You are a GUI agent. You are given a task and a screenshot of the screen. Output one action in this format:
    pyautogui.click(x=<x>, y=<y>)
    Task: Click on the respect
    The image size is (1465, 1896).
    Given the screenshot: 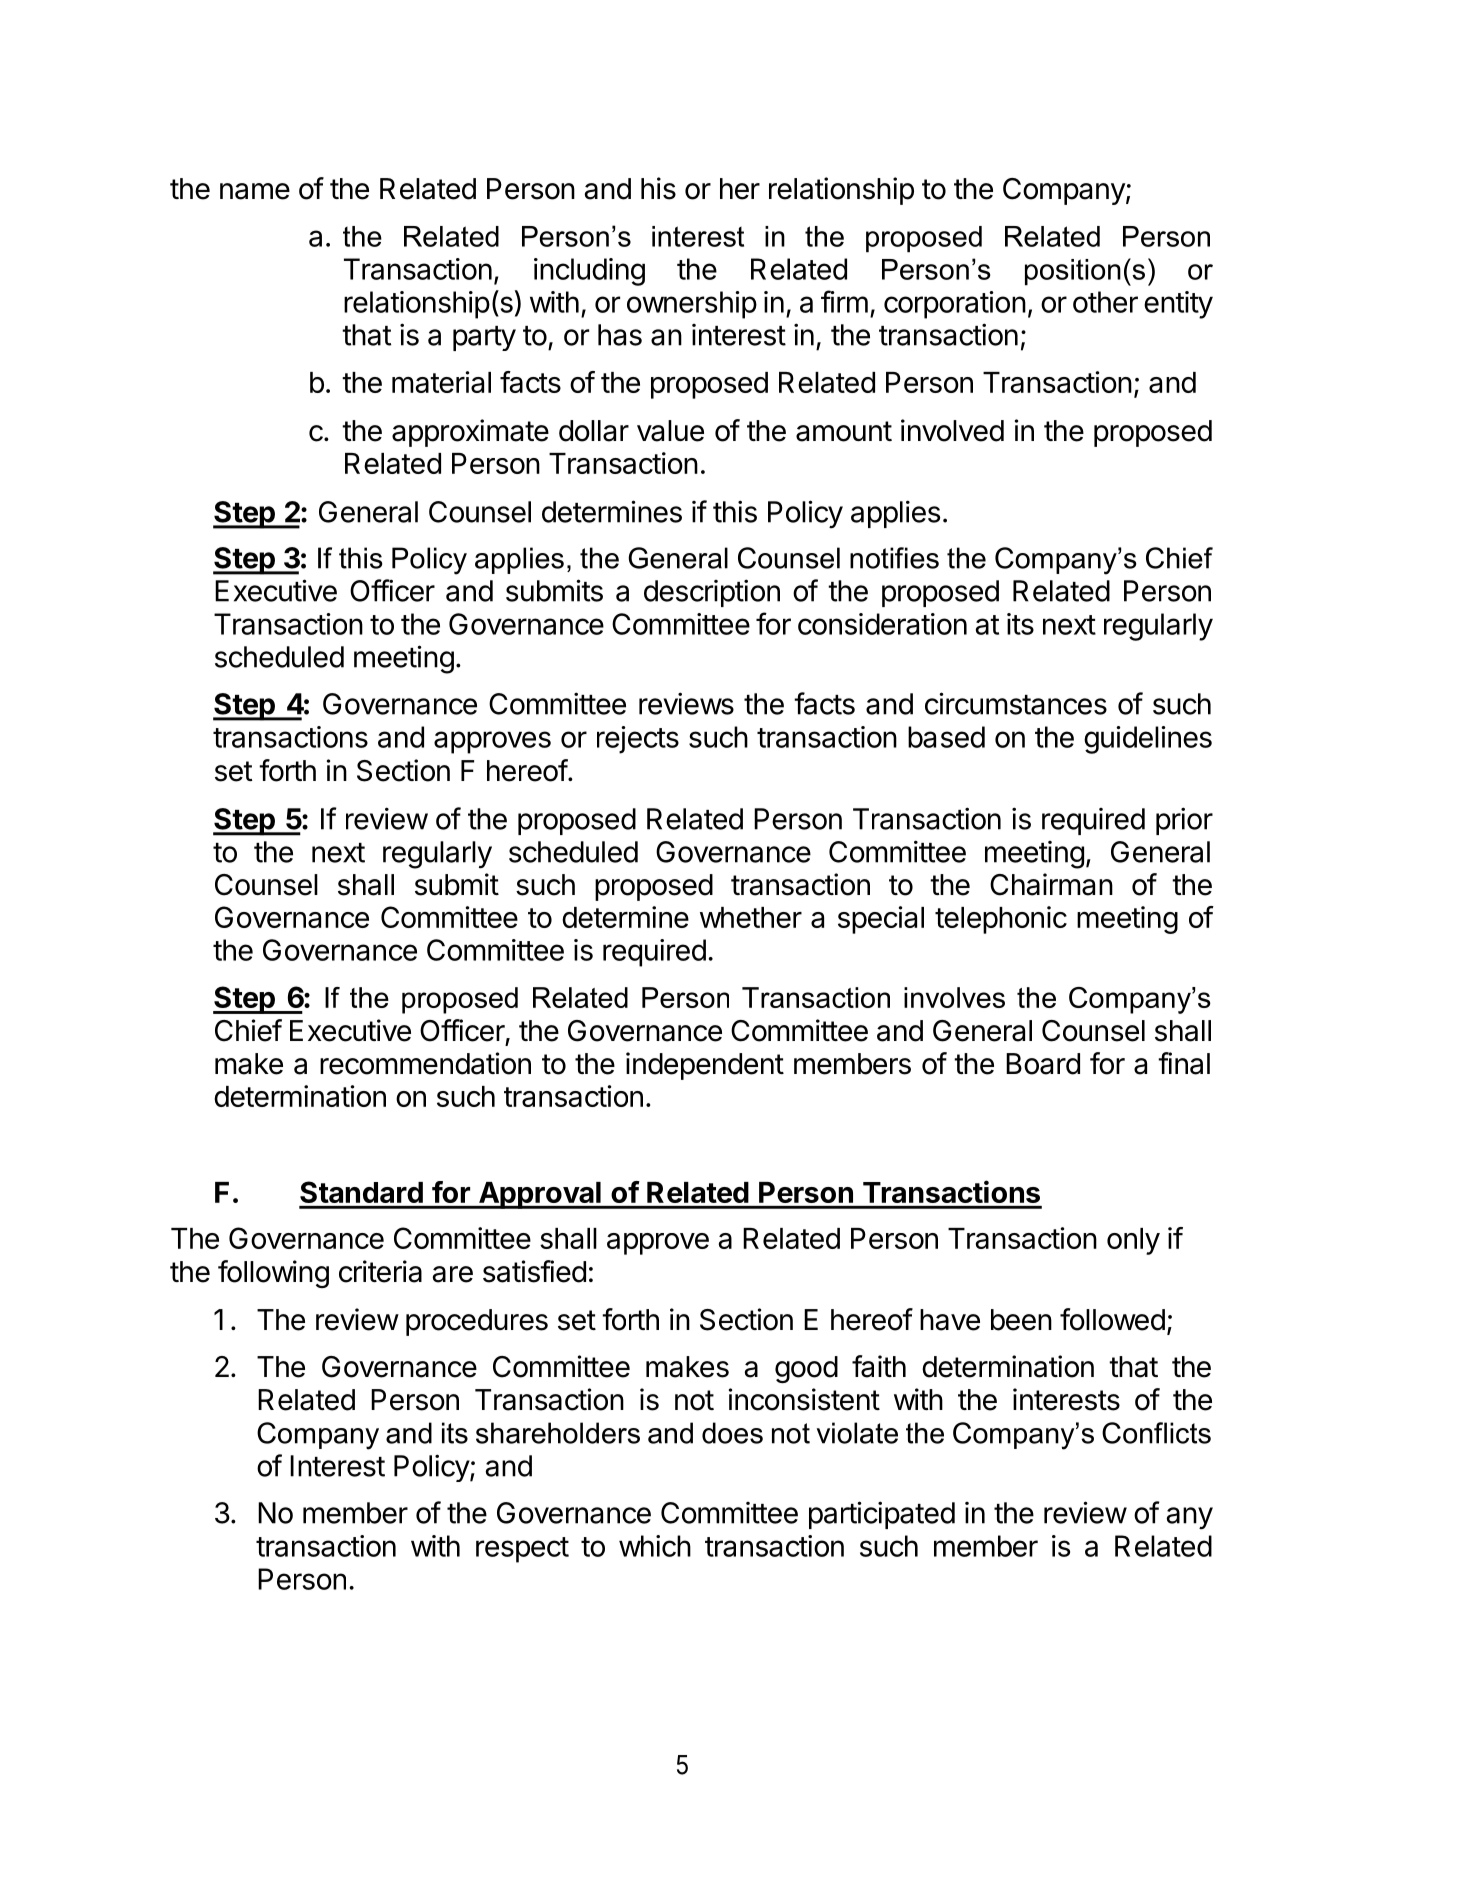 What is the action you would take?
    pyautogui.click(x=522, y=1550)
